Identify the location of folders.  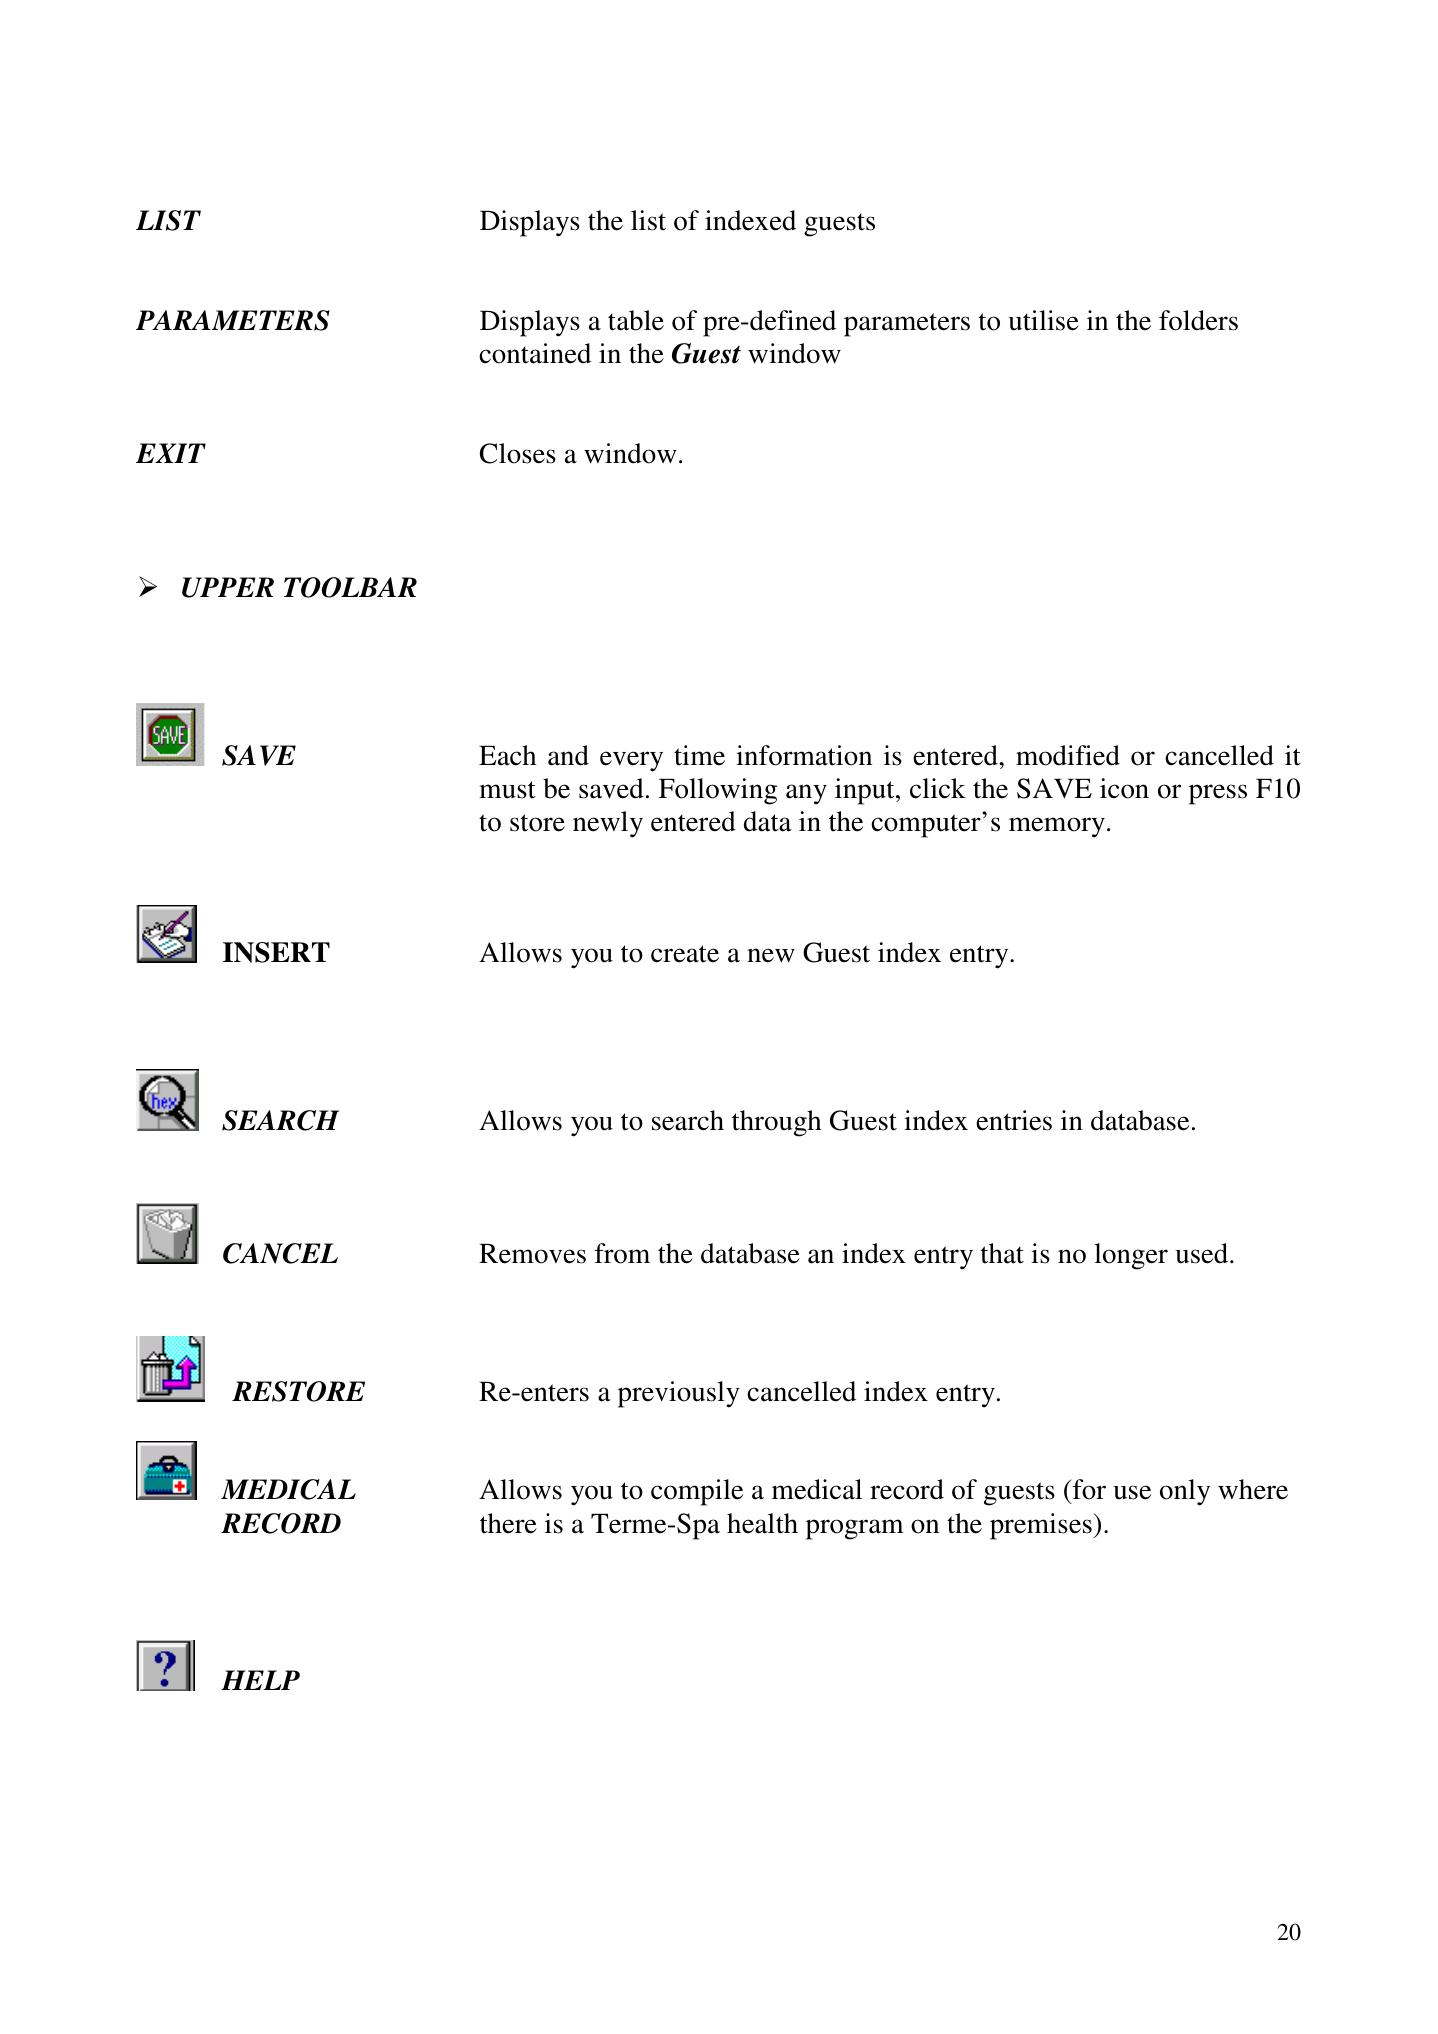
(1198, 320).
